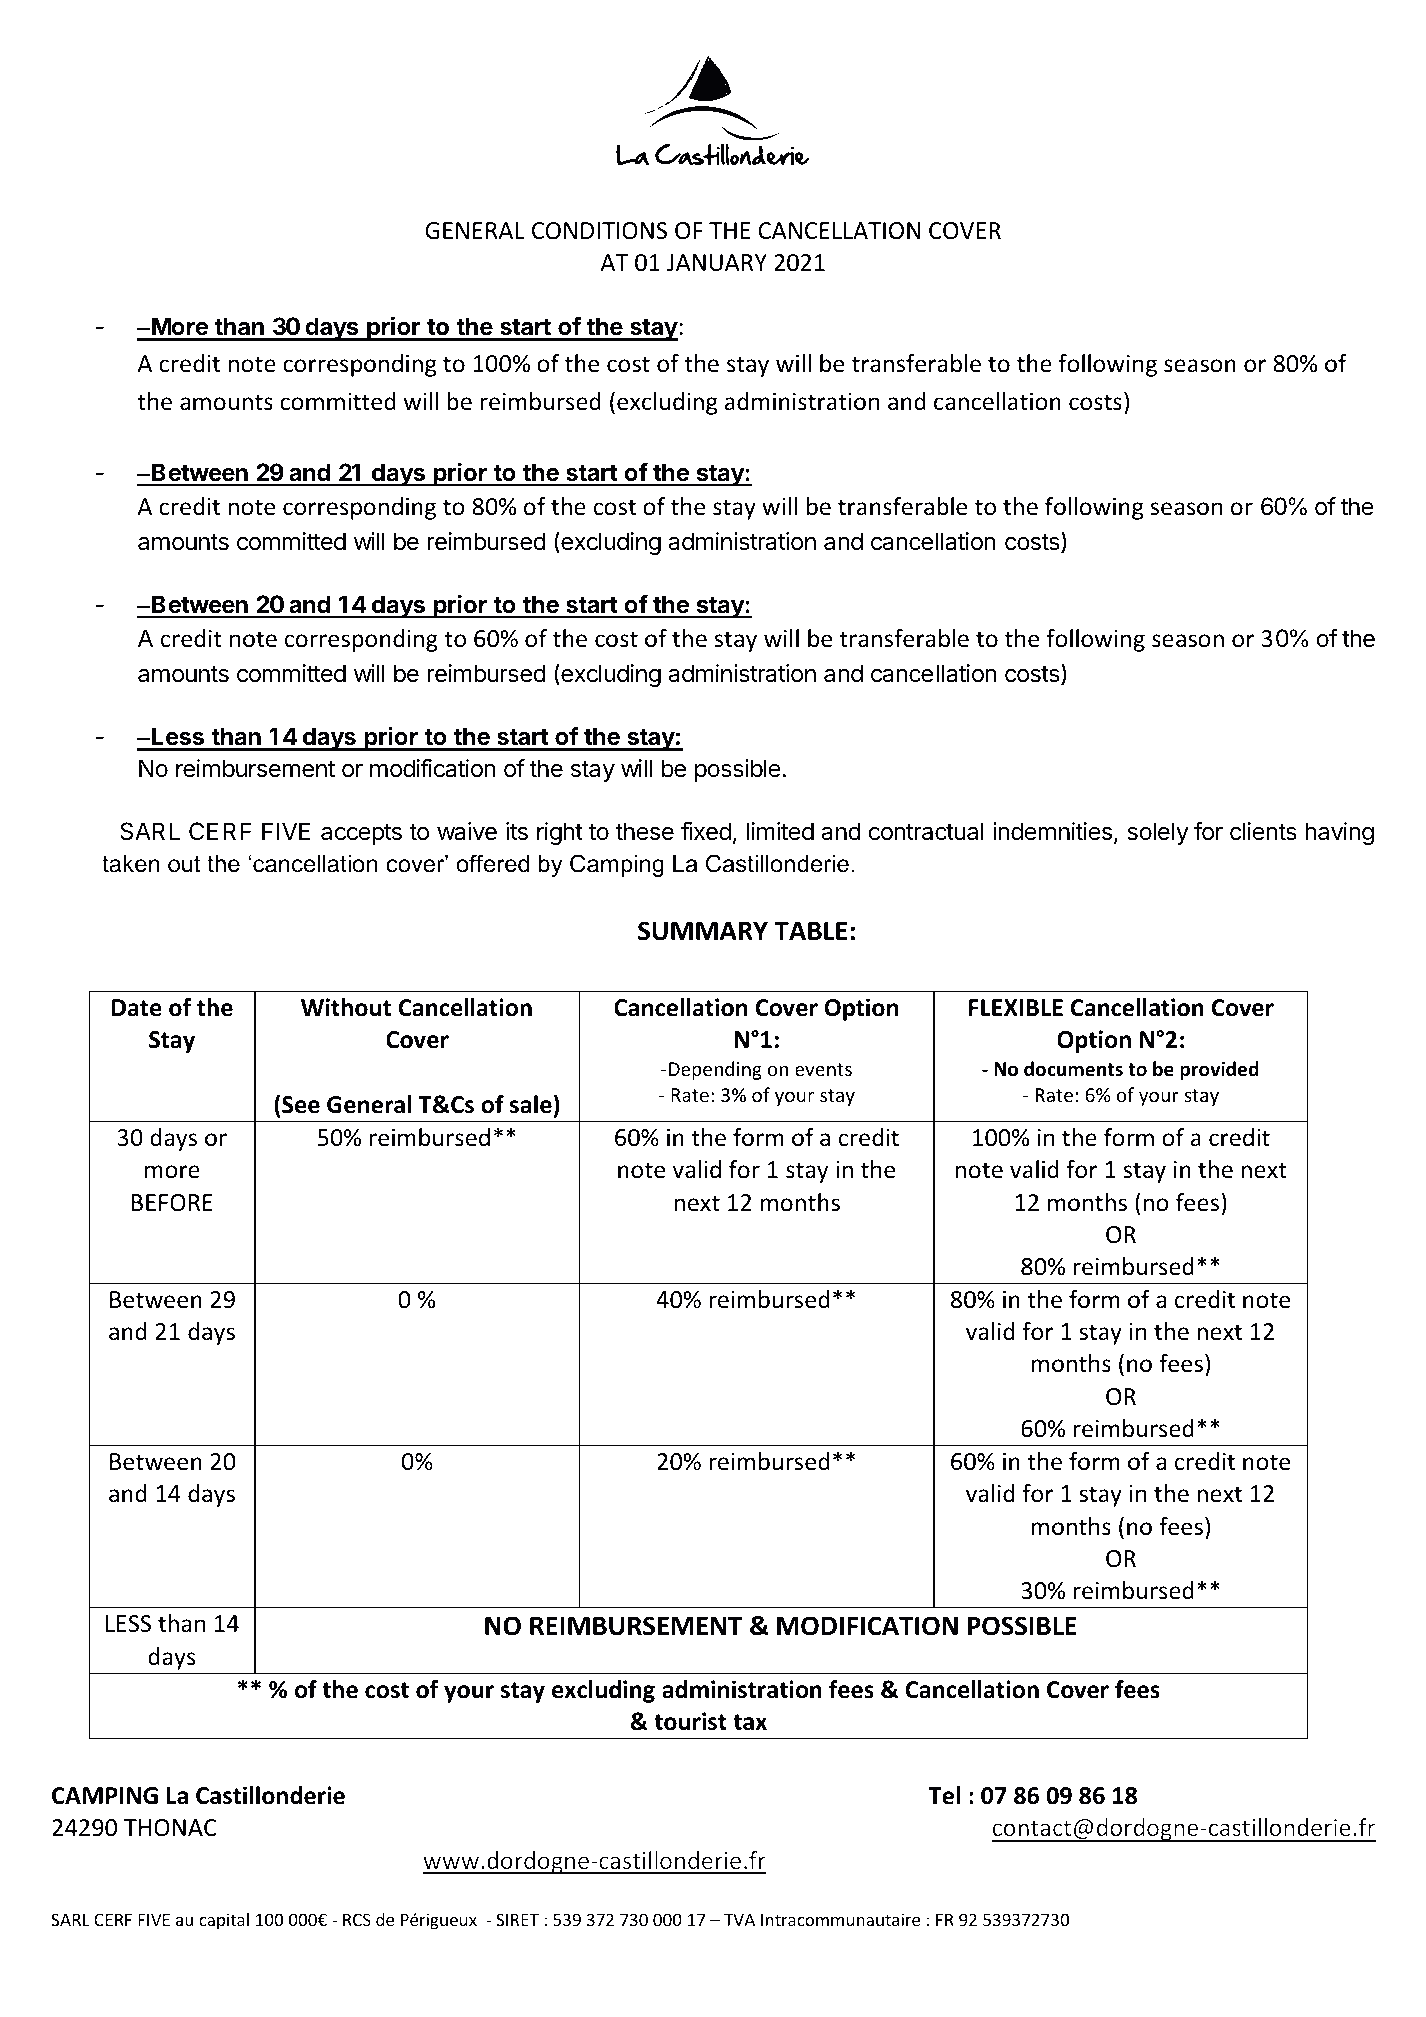 The width and height of the screenshot is (1426, 2017). What do you see at coordinates (224, 1921) in the screenshot?
I see `capital` at bounding box center [224, 1921].
